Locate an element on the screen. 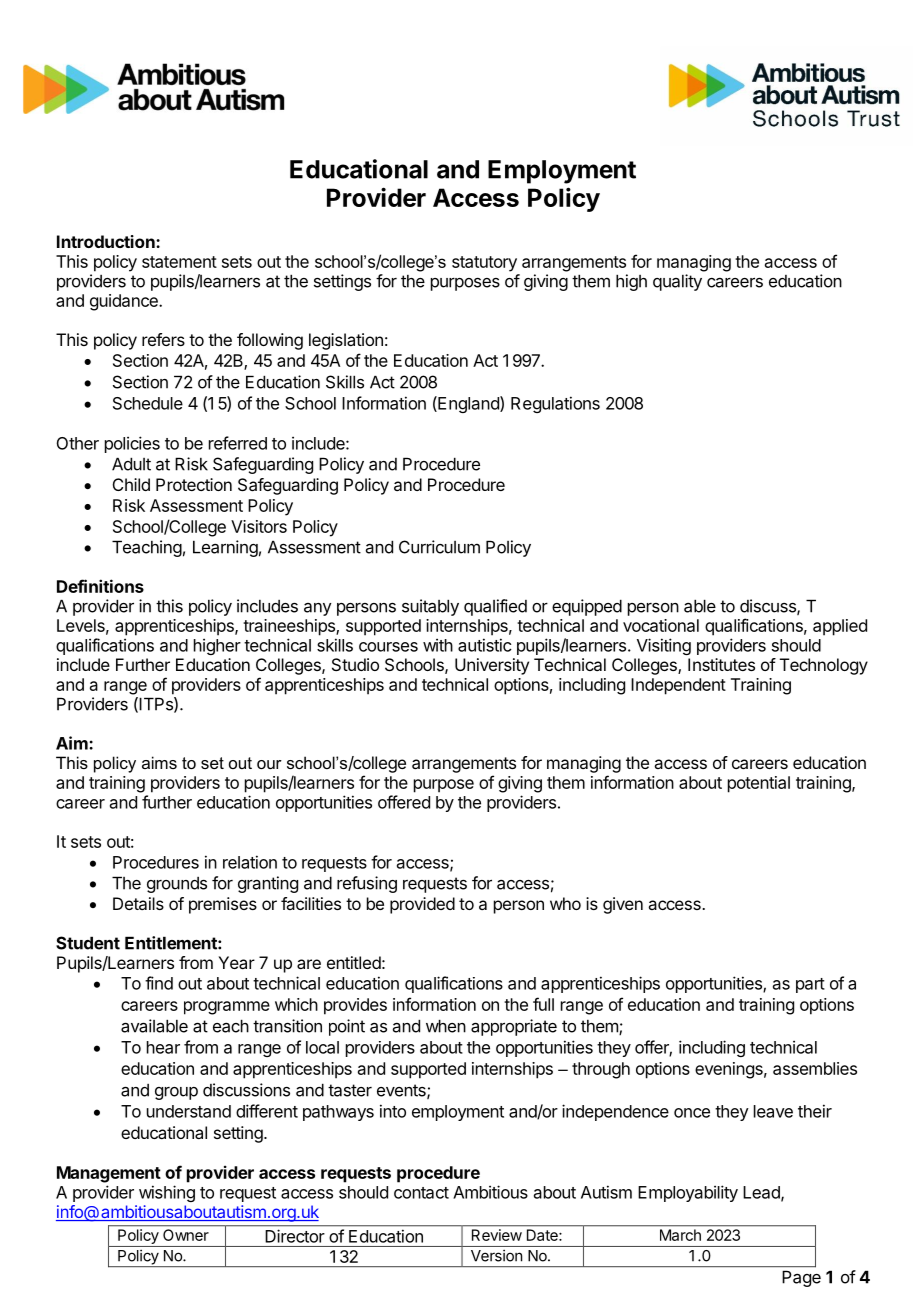 The height and width of the screenshot is (1307, 924). Institutes is located at coordinates (721, 664).
